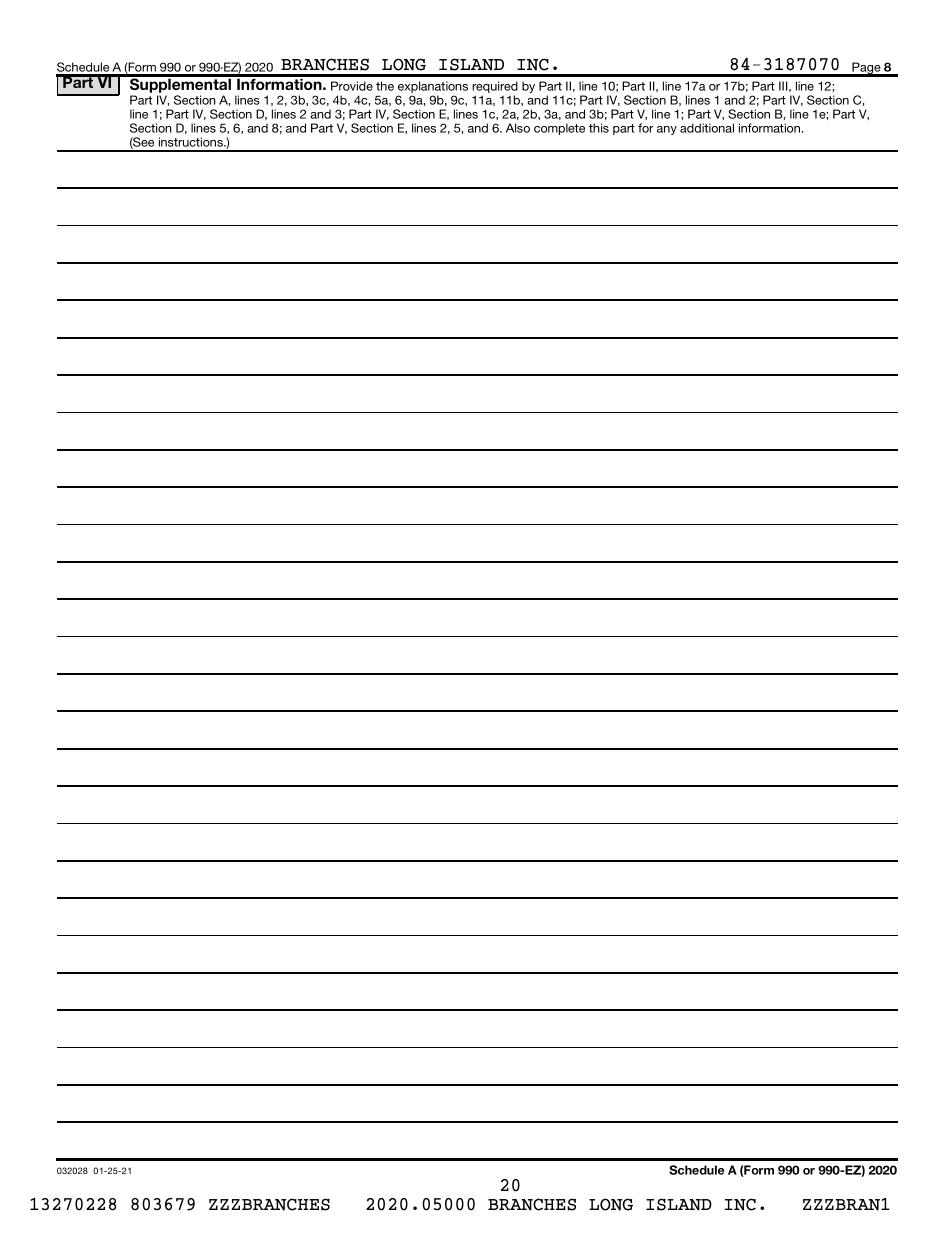 The height and width of the page is (1233, 952). I want to click on Provide, so click(352, 86).
